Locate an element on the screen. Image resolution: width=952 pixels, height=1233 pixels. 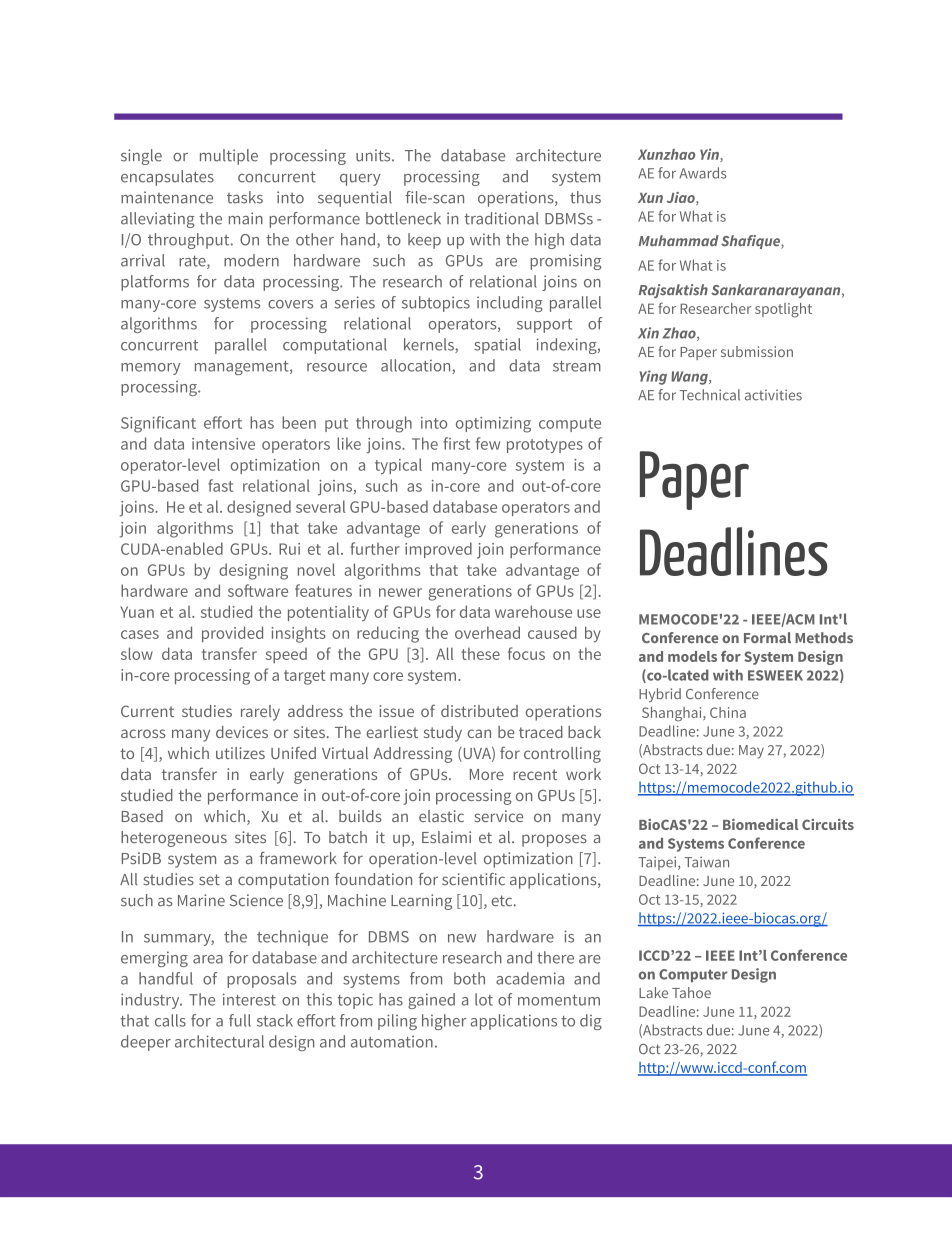
management is located at coordinates (243, 368).
